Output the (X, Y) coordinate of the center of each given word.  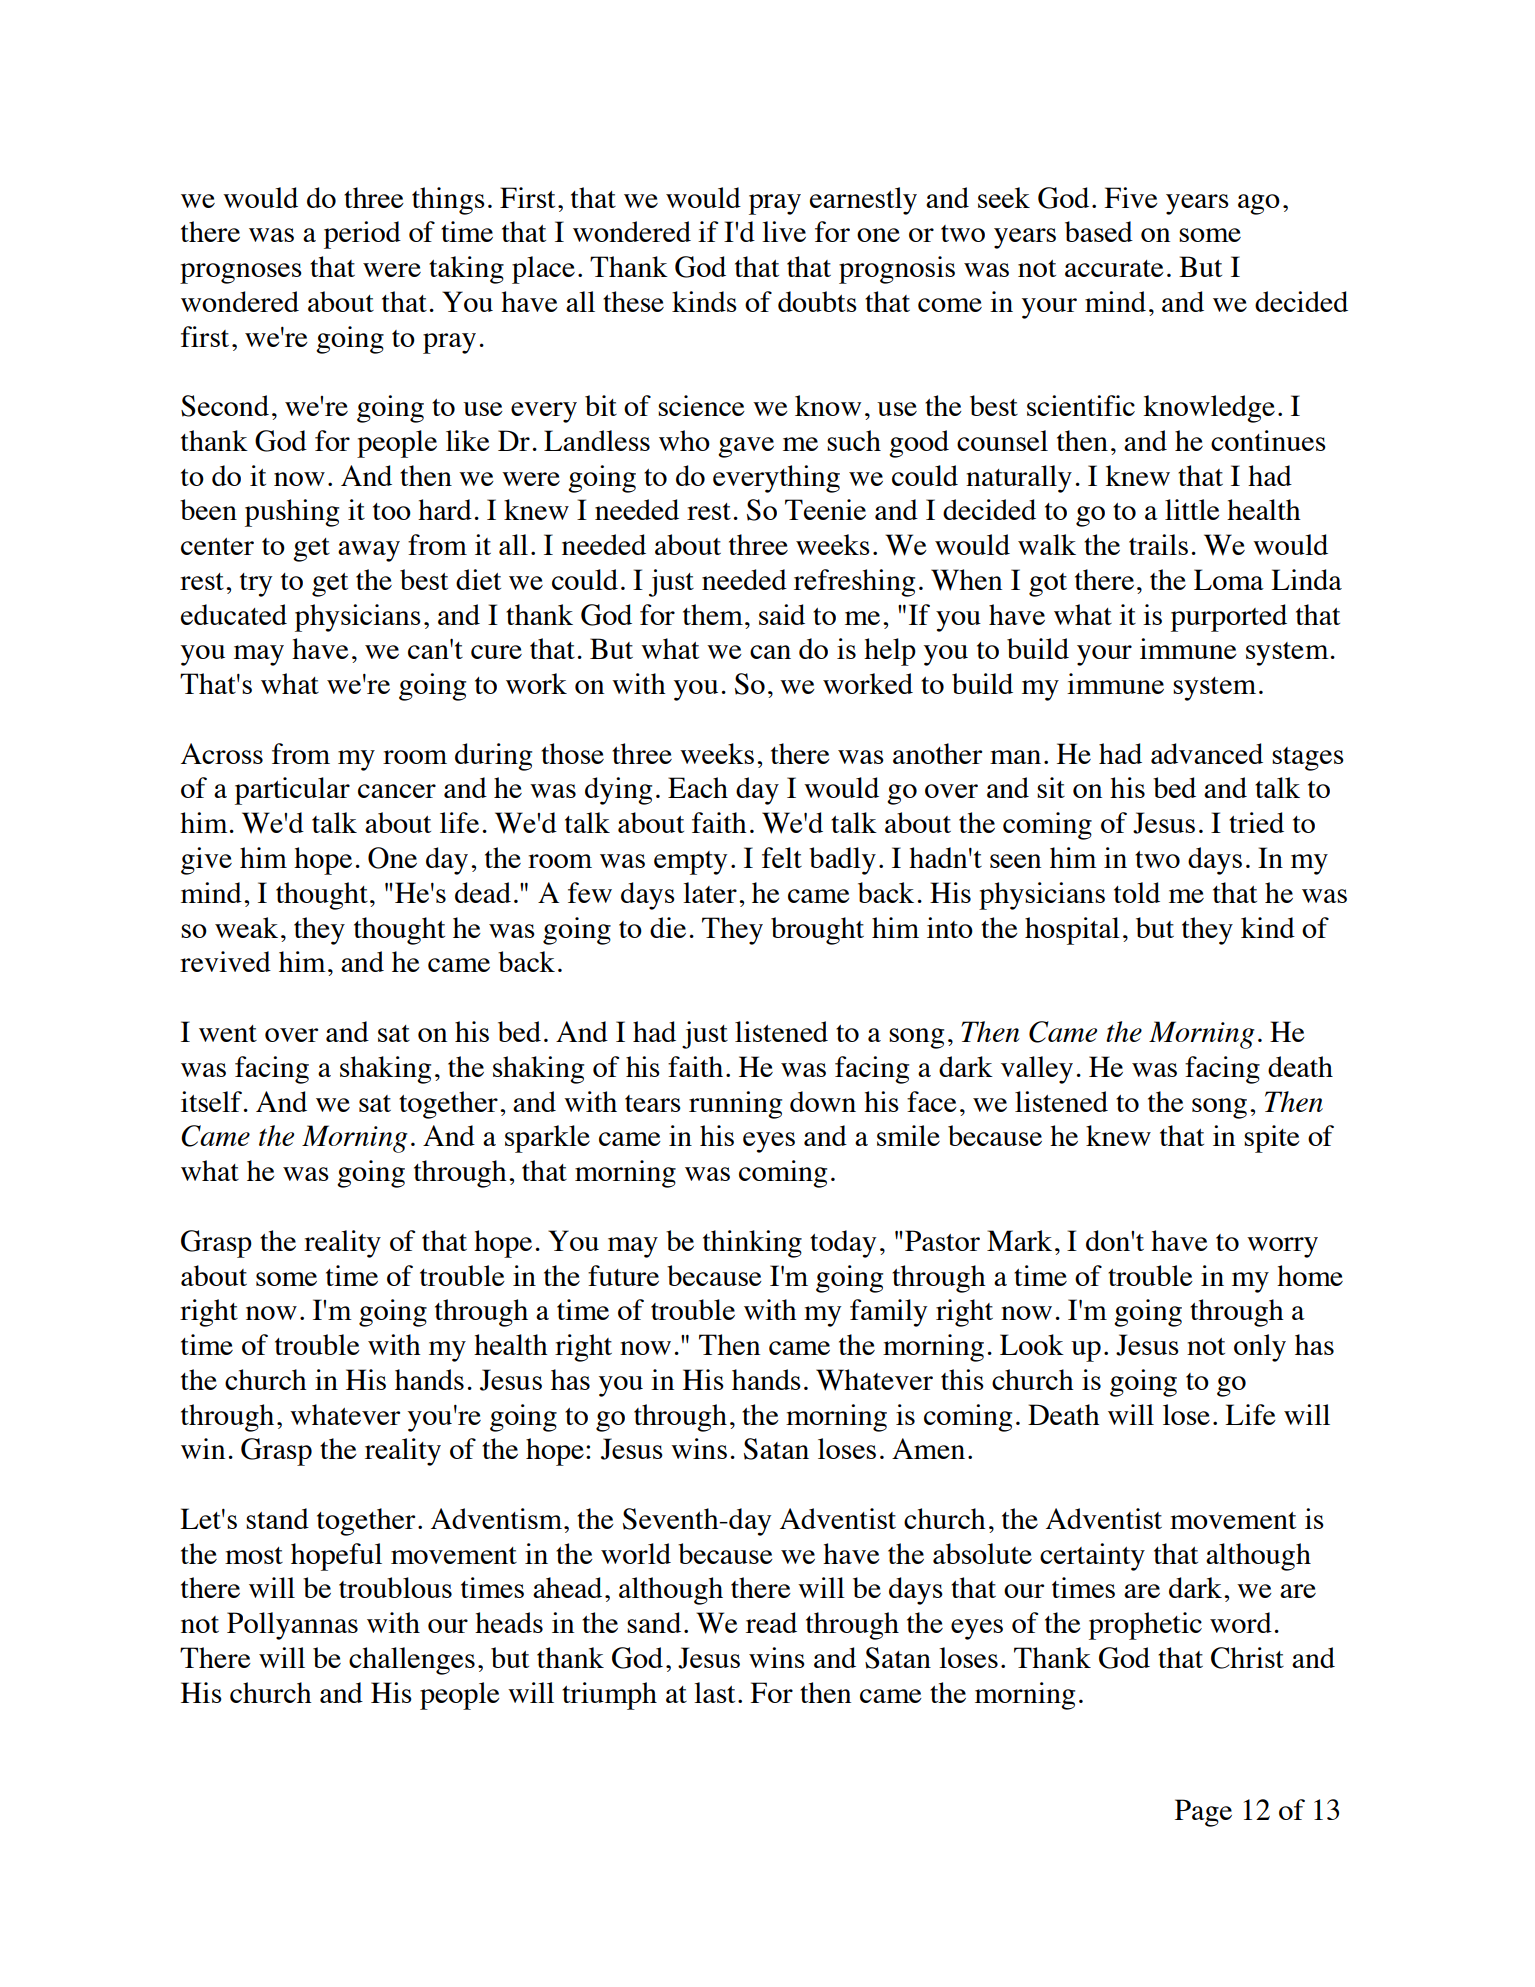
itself (213, 1101)
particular (292, 791)
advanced (1207, 753)
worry (1282, 1247)
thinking (752, 1244)
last (714, 1692)
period (362, 235)
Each (698, 787)
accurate (1114, 268)
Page (1203, 1813)
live (784, 231)
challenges (412, 1661)
